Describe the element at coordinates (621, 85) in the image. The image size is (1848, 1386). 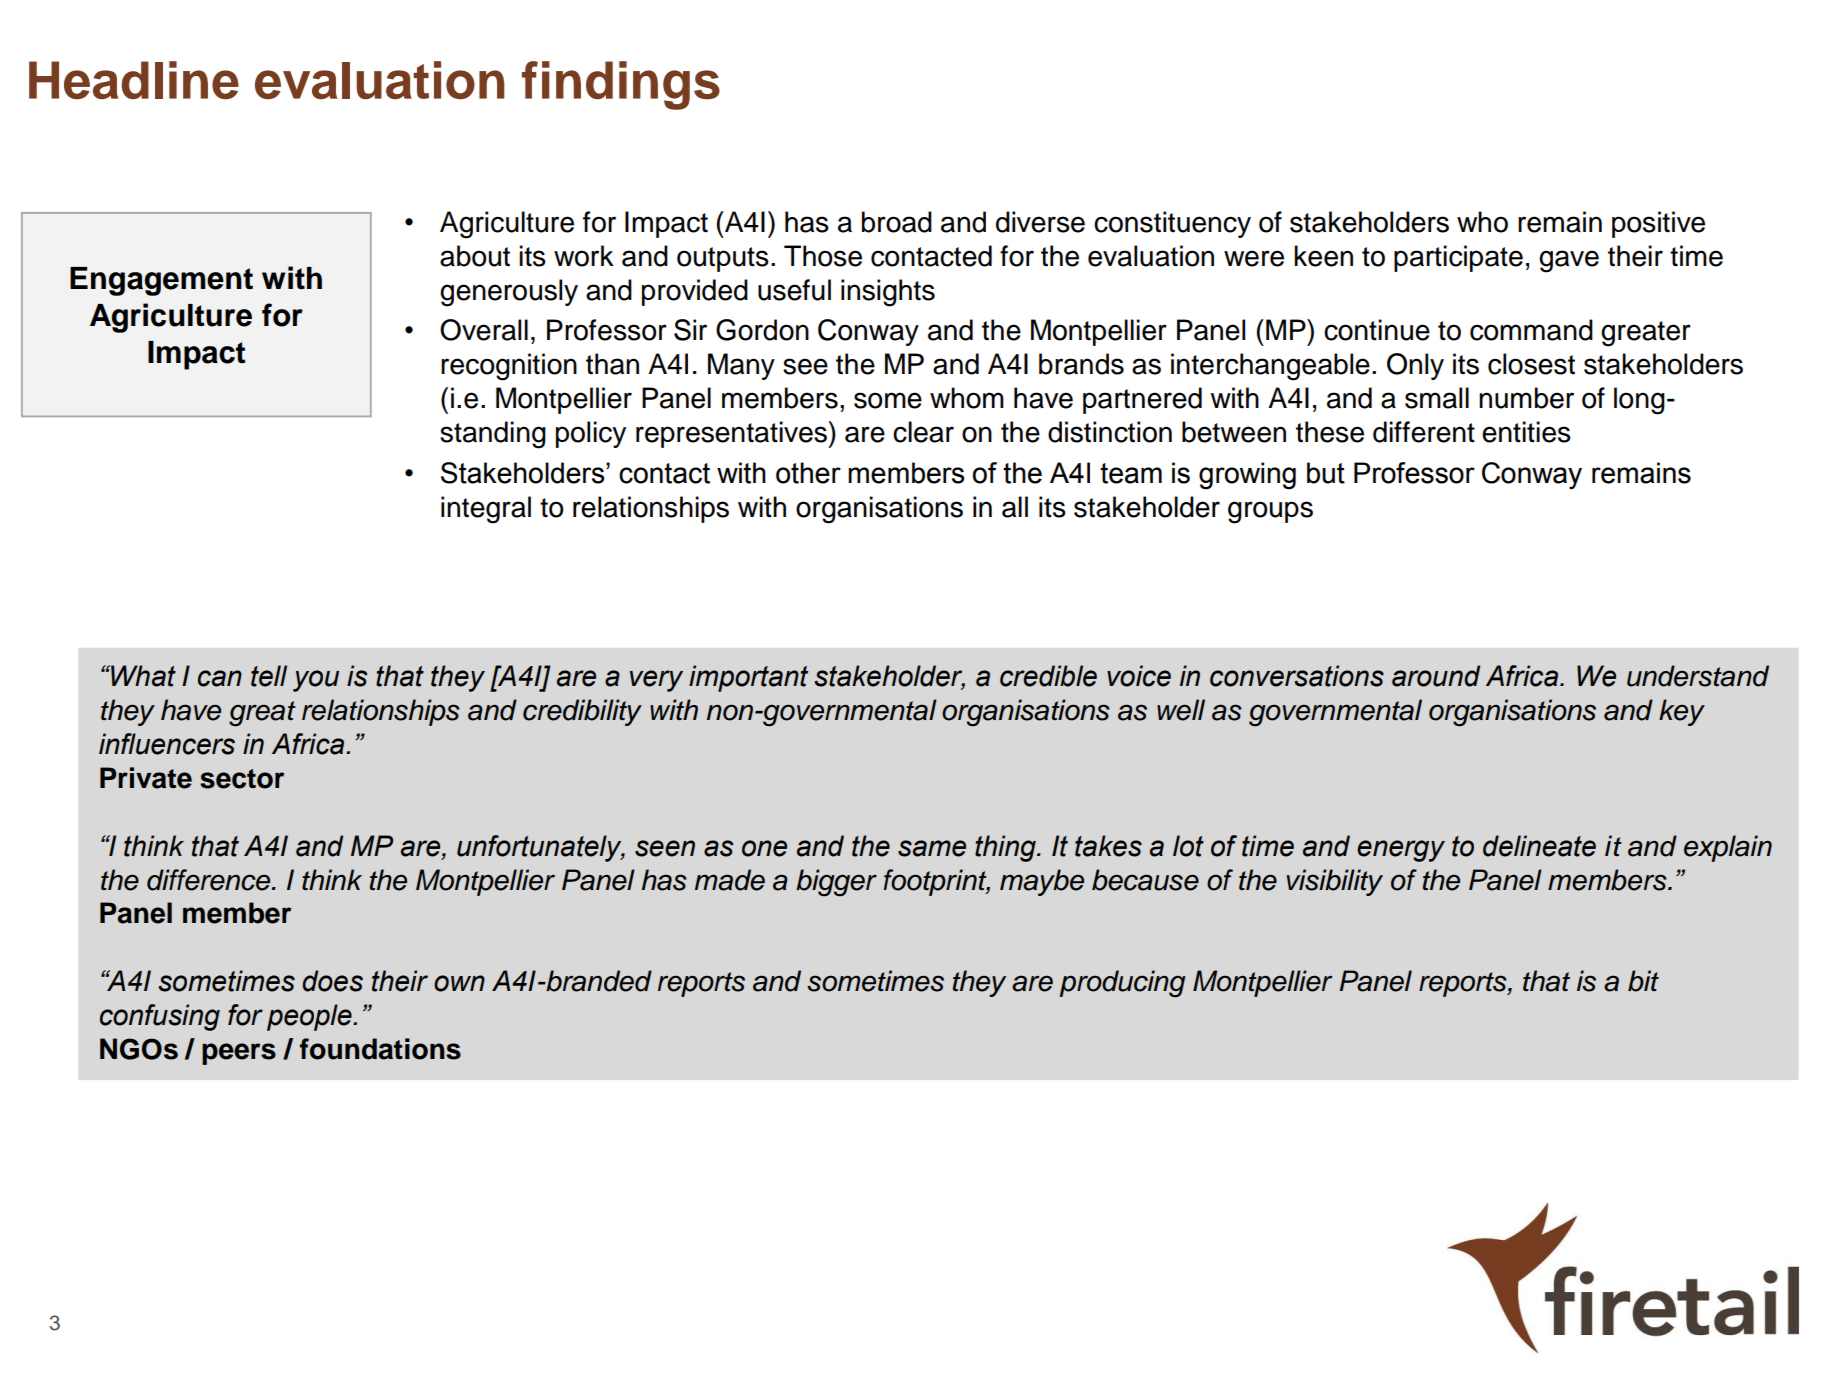
I see `findings` at that location.
